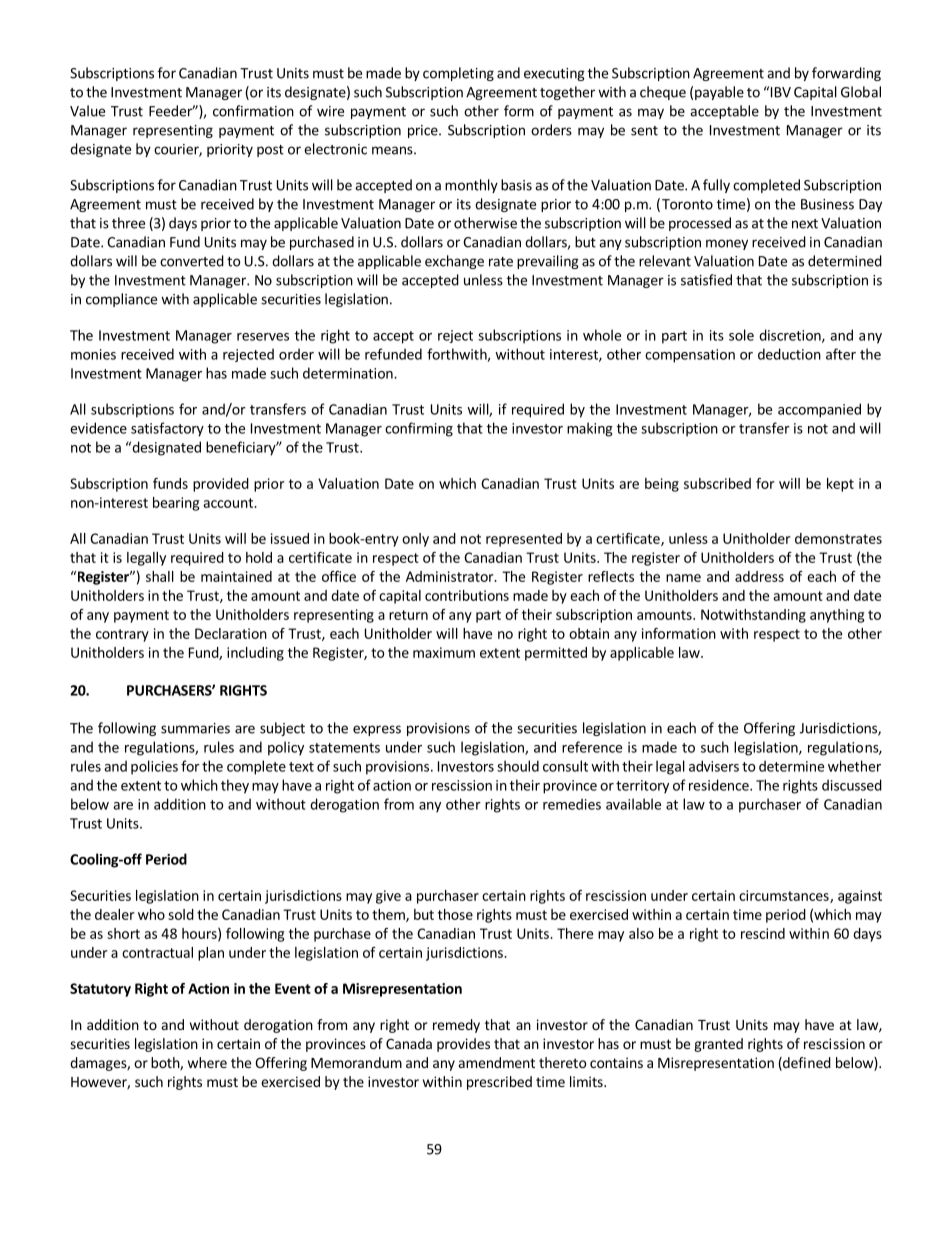 This document has width=952, height=1233. Describe the element at coordinates (759, 576) in the document. I see `address` at that location.
